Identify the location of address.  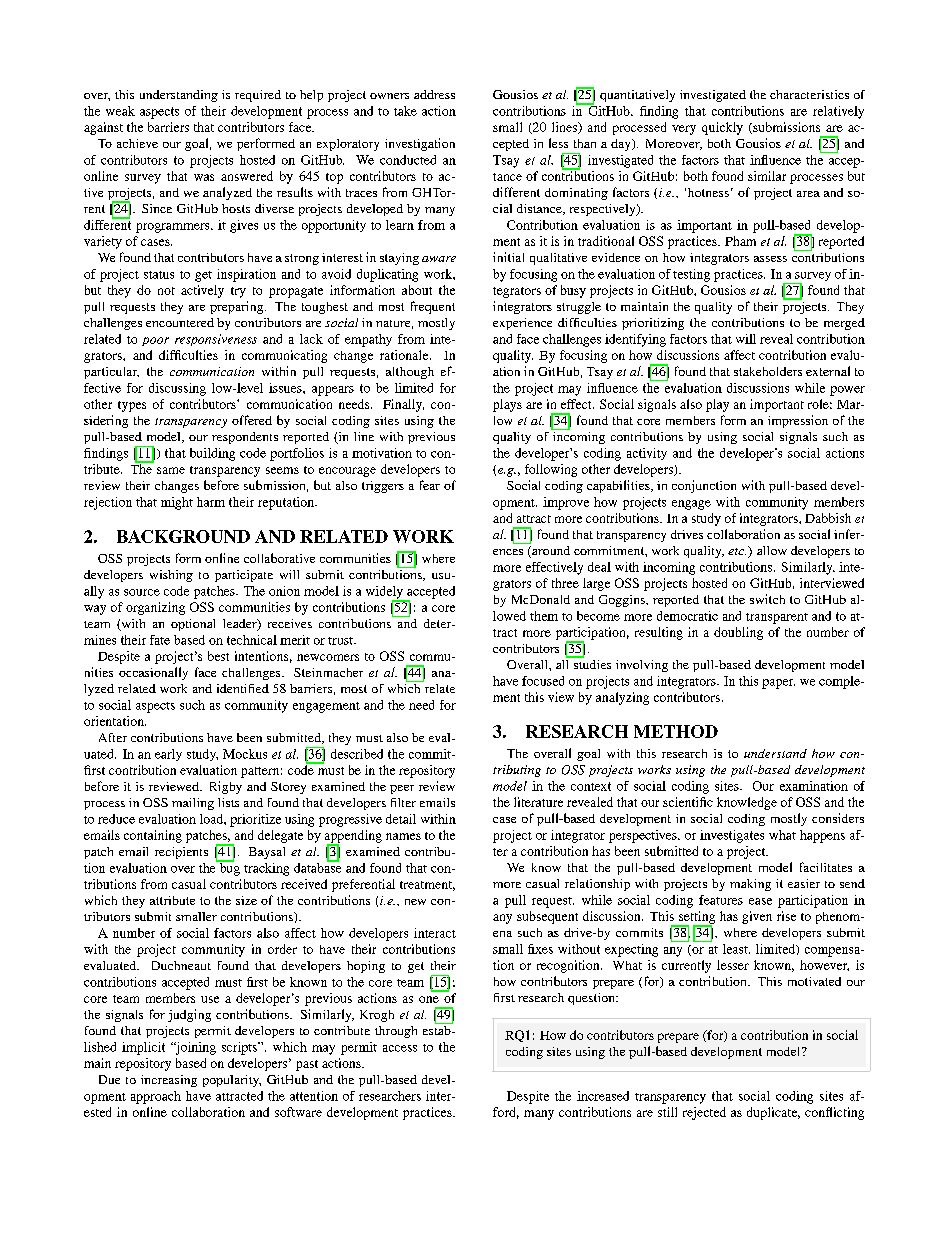
(434, 94).
